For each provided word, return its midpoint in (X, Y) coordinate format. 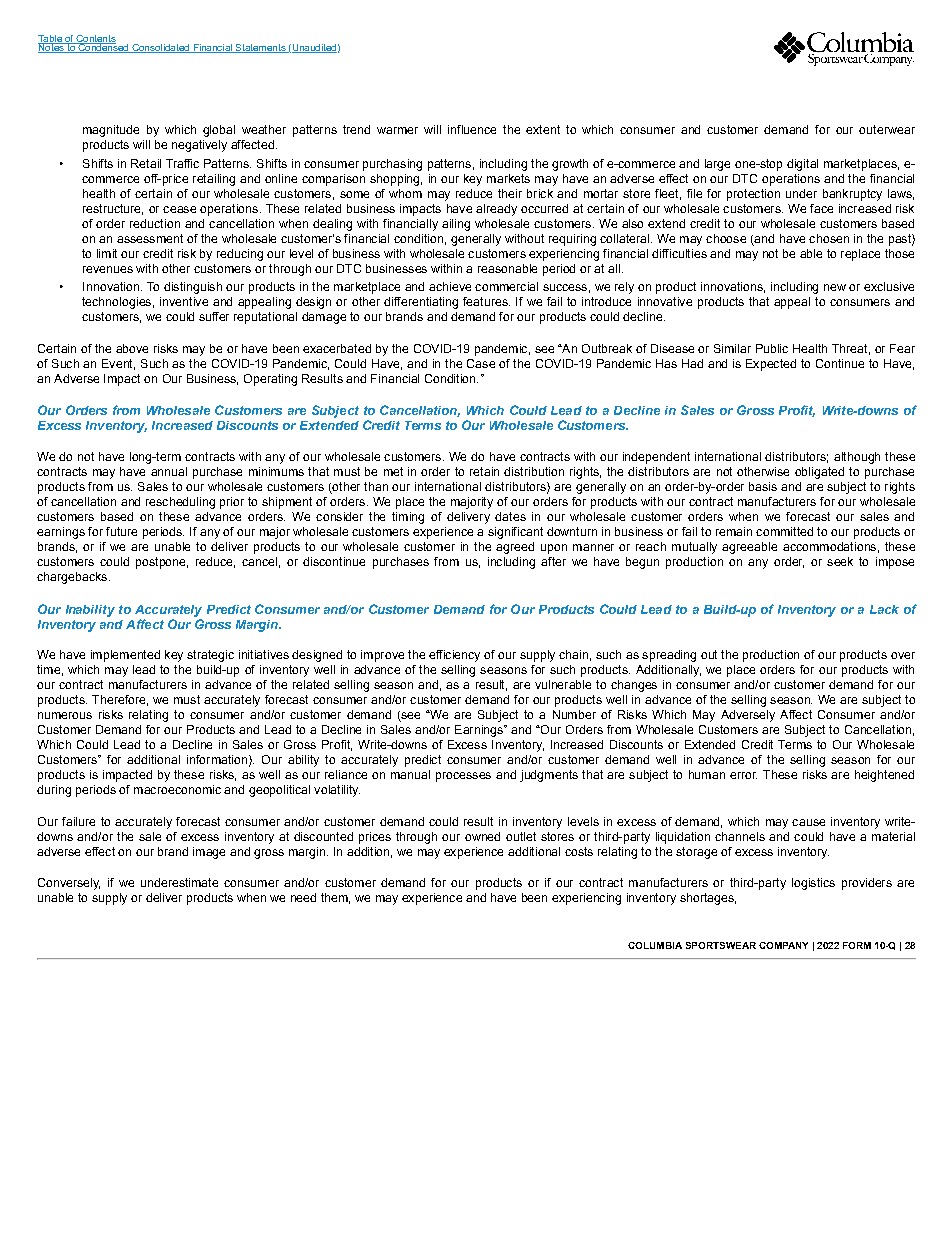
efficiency (454, 656)
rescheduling (180, 503)
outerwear (887, 129)
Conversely (69, 884)
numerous (65, 715)
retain (484, 471)
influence (472, 129)
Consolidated (161, 48)
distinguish (193, 288)
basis (763, 486)
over (903, 655)
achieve (450, 286)
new (835, 287)
